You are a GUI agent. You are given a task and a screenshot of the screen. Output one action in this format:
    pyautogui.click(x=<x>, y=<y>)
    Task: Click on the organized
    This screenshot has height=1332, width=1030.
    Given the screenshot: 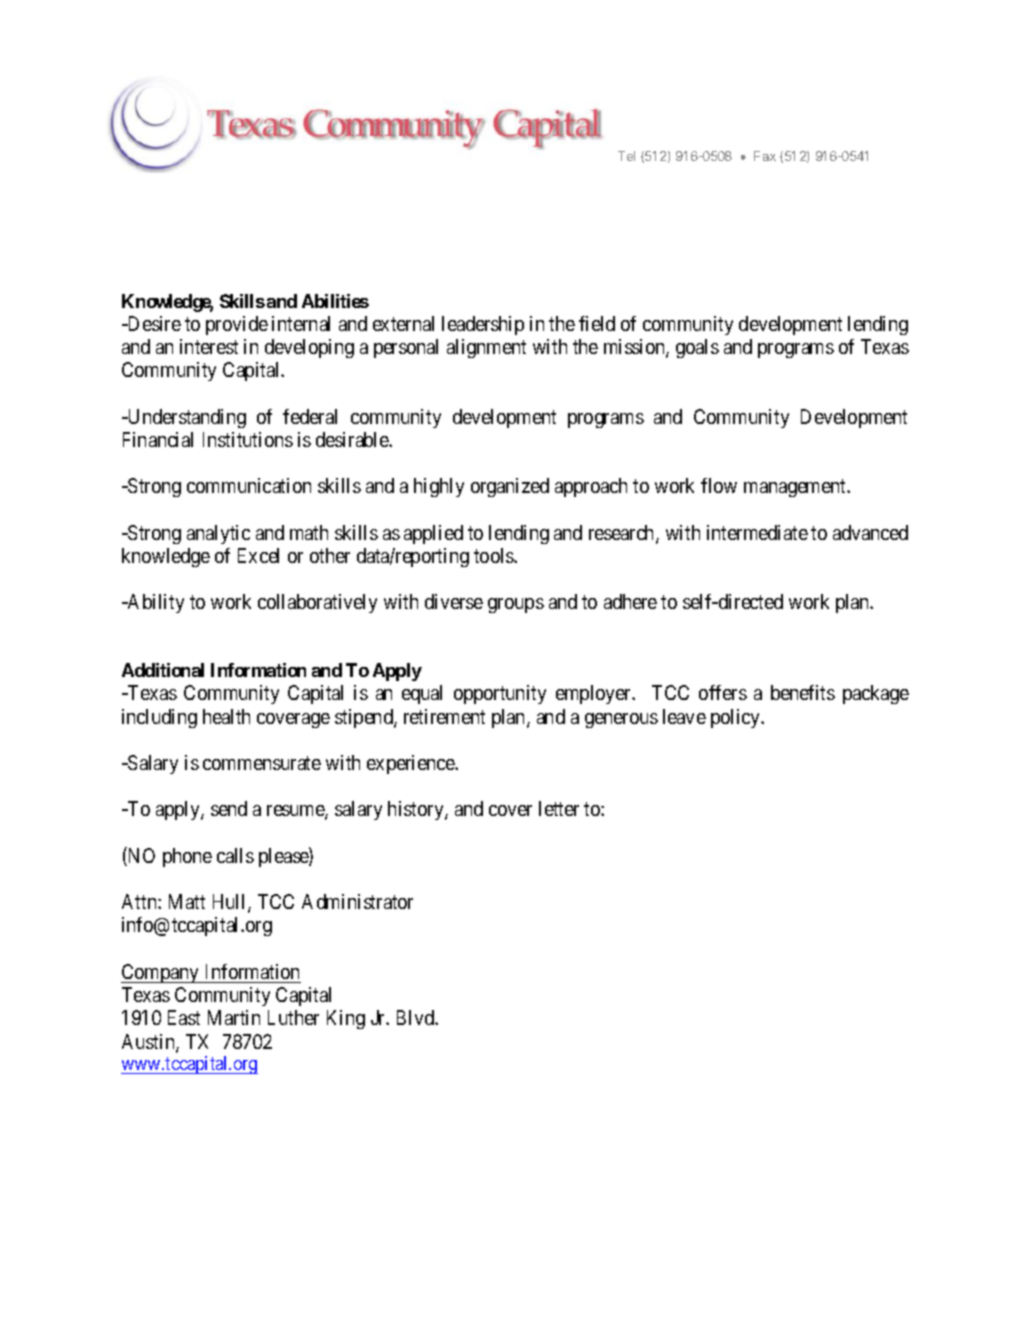 What is the action you would take?
    pyautogui.click(x=510, y=487)
